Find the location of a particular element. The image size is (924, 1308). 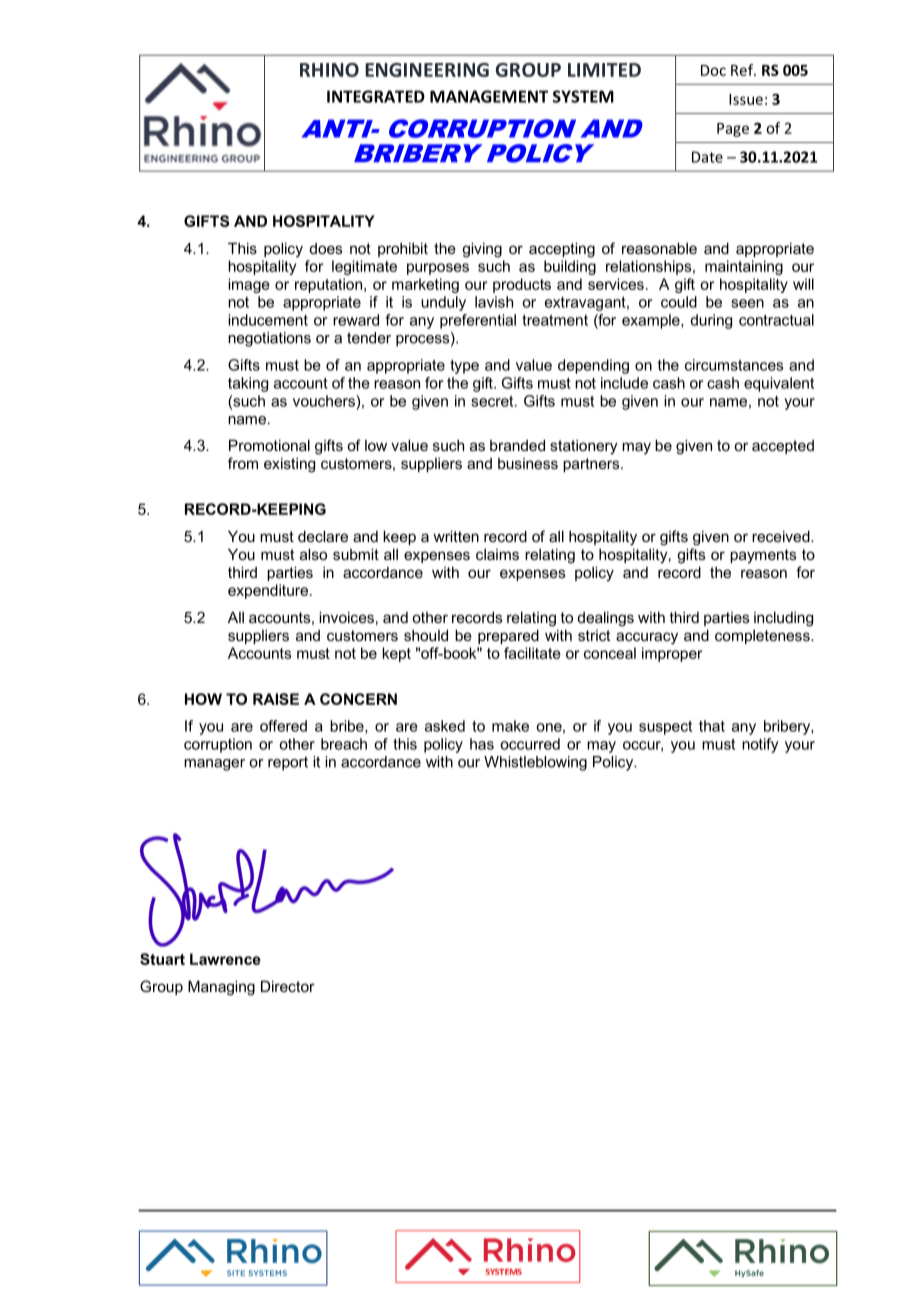

has is located at coordinates (482, 744).
